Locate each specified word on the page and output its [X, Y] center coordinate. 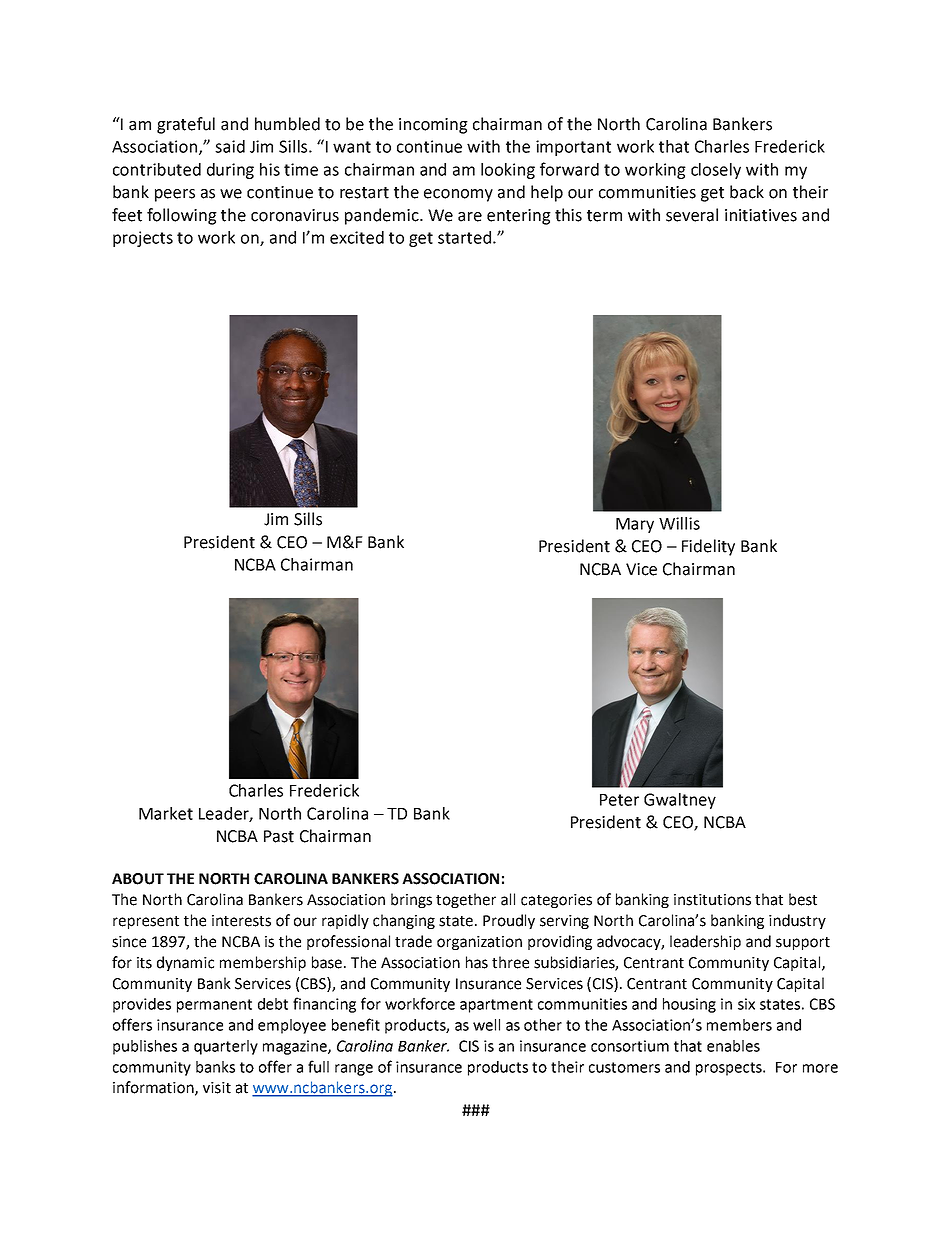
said [230, 146]
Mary [635, 525]
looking [508, 171]
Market [166, 813]
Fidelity [708, 547]
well [486, 1025]
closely [716, 171]
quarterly [226, 1047]
